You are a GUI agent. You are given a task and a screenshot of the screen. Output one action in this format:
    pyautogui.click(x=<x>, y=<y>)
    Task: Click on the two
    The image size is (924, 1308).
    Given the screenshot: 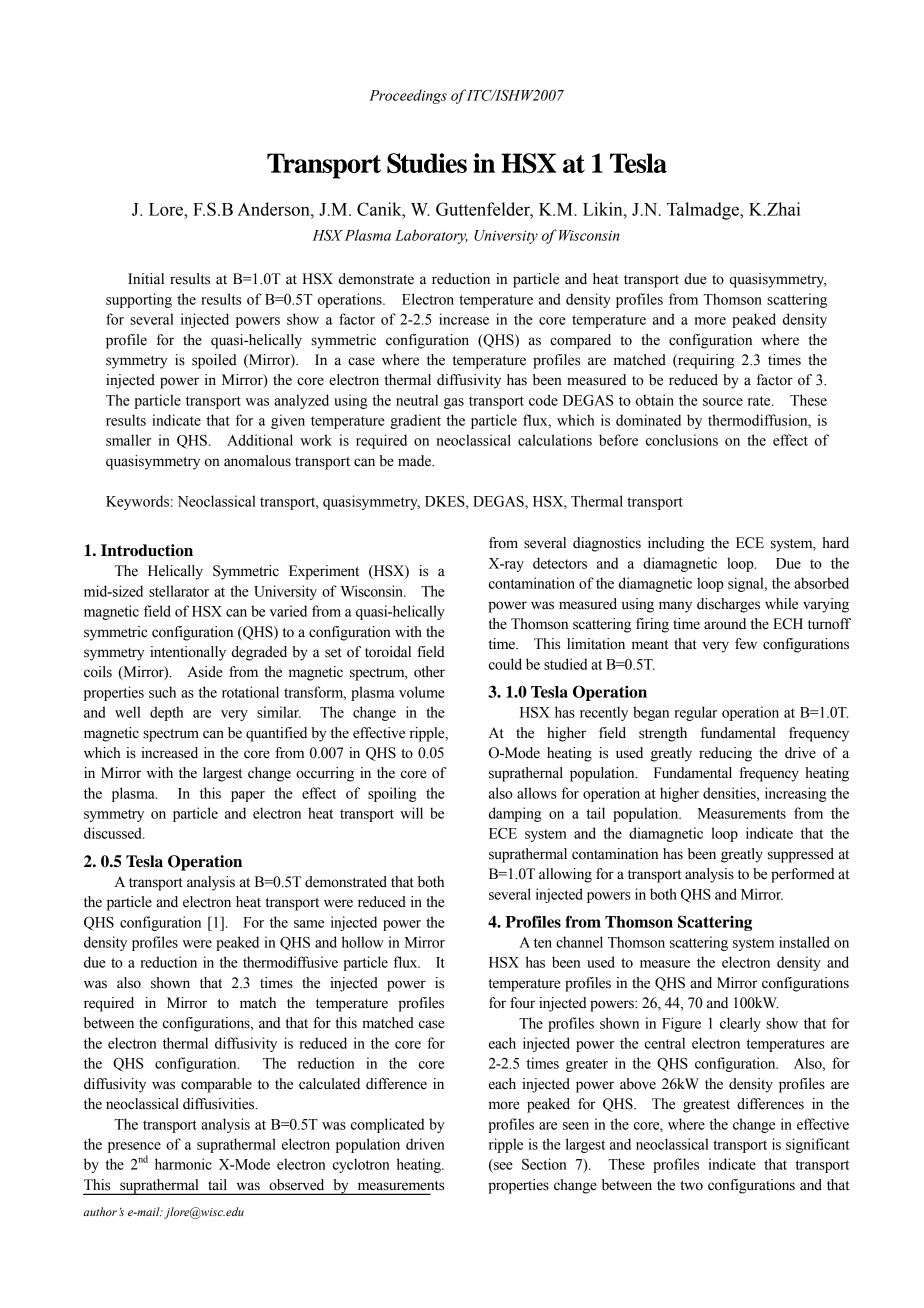 What is the action you would take?
    pyautogui.click(x=691, y=1186)
